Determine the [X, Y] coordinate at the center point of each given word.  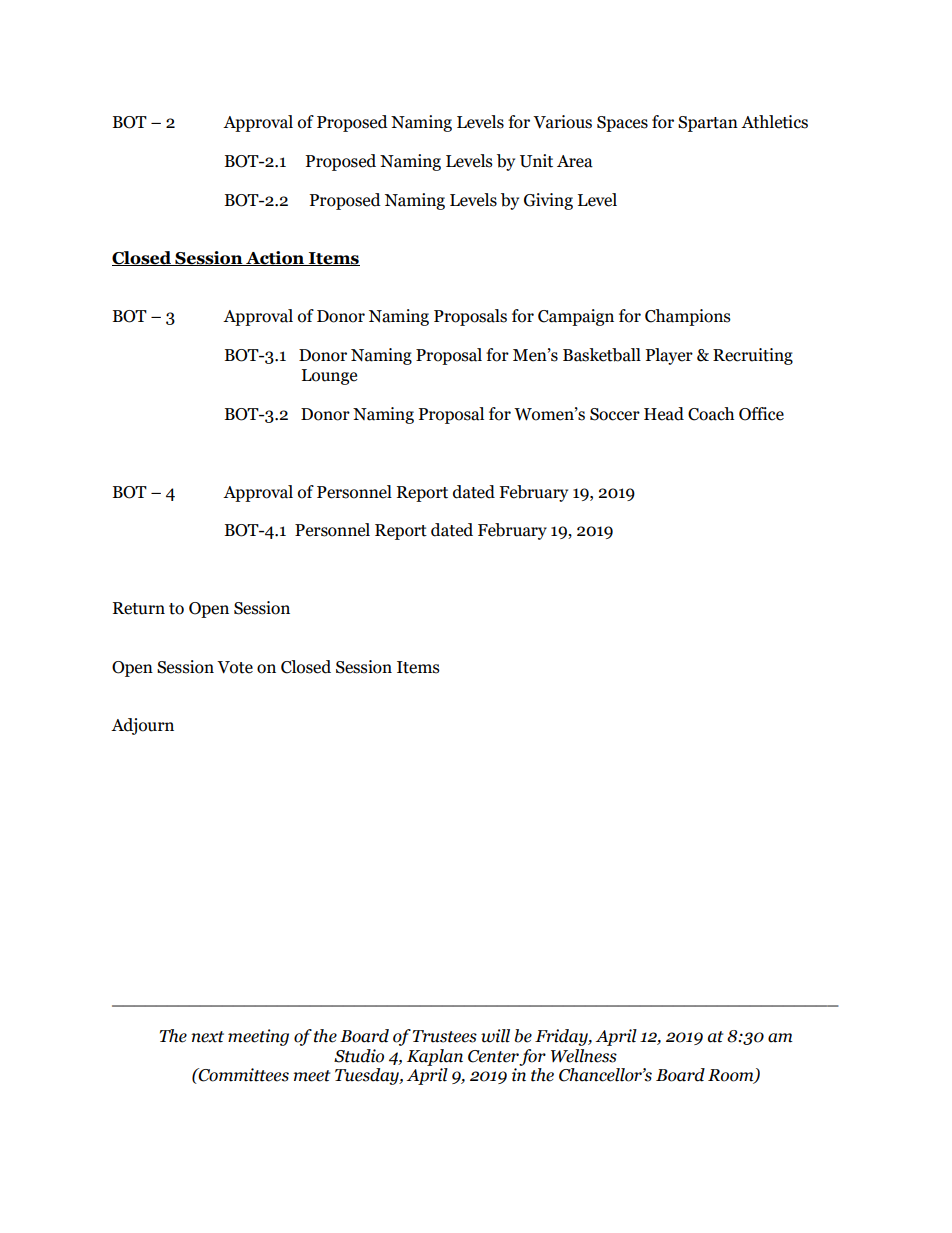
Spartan [708, 124]
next [207, 1037]
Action [275, 258]
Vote [235, 667]
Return [139, 608]
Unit [536, 161]
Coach [711, 414]
